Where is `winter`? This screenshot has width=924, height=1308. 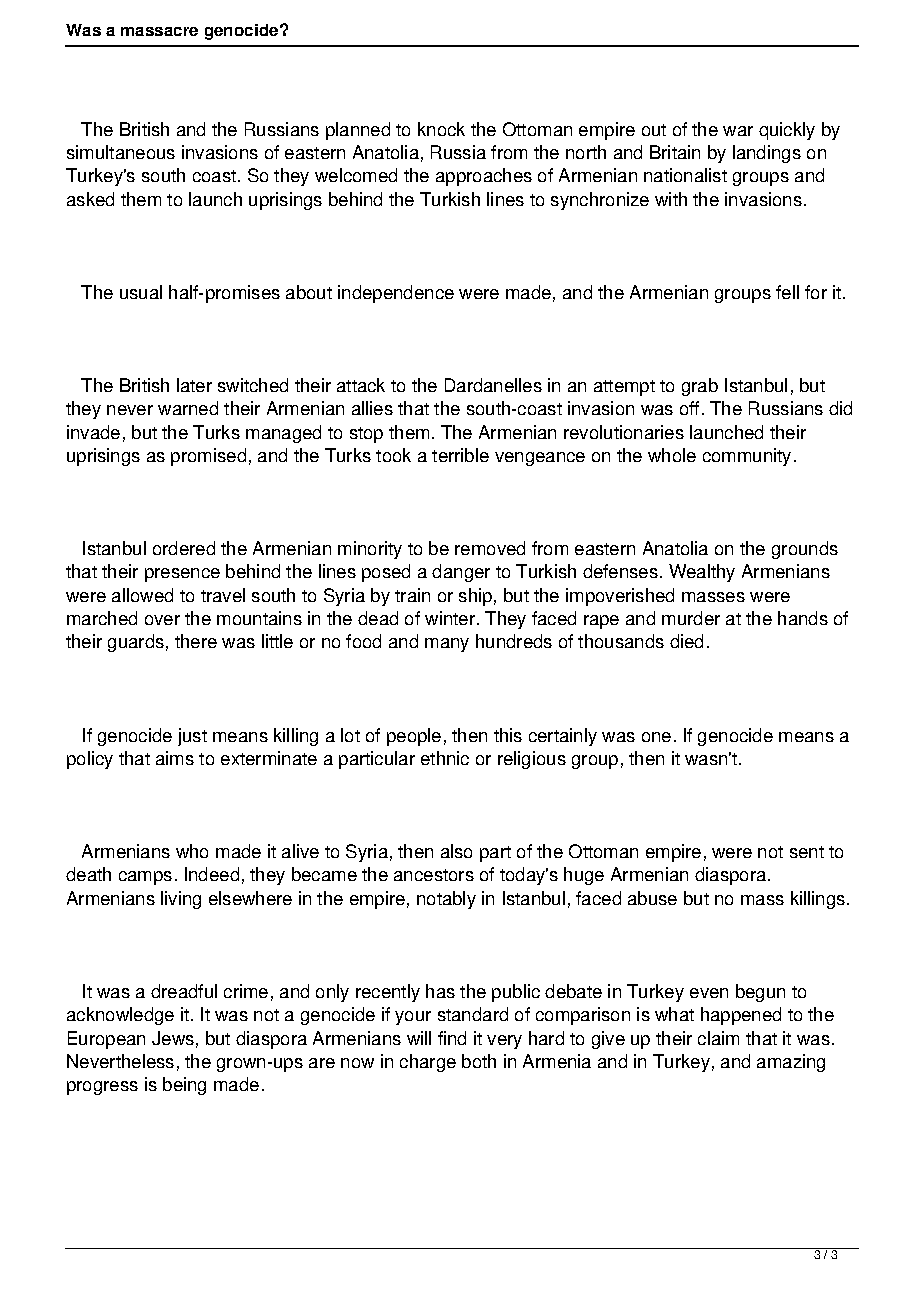 winter is located at coordinates (451, 618).
